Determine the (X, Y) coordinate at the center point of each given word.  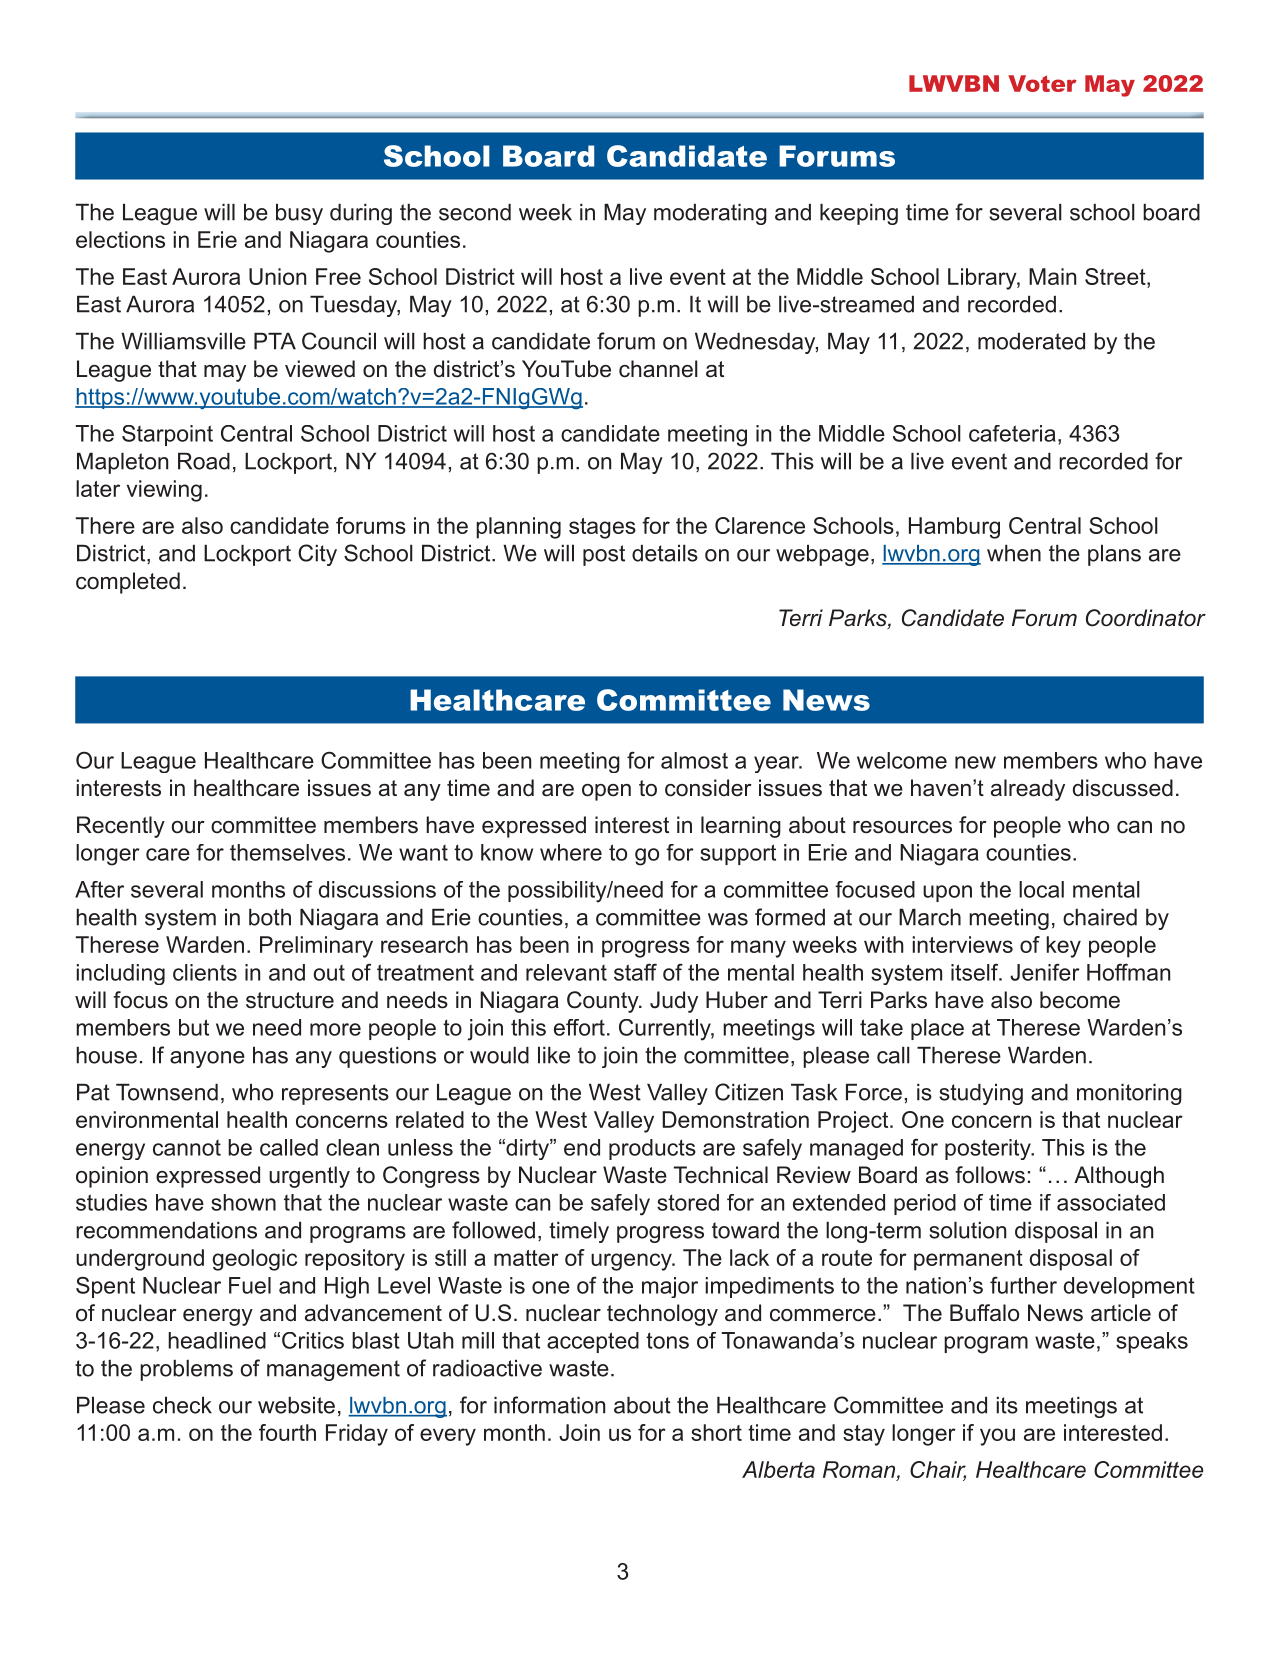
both (270, 917)
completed (128, 583)
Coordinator (1146, 618)
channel (658, 369)
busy (299, 214)
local (1041, 889)
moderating (710, 214)
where (571, 852)
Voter (1042, 83)
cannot (187, 1148)
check (182, 1405)
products (652, 1149)
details (665, 553)
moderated (1031, 341)
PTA (275, 341)
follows (990, 1175)
